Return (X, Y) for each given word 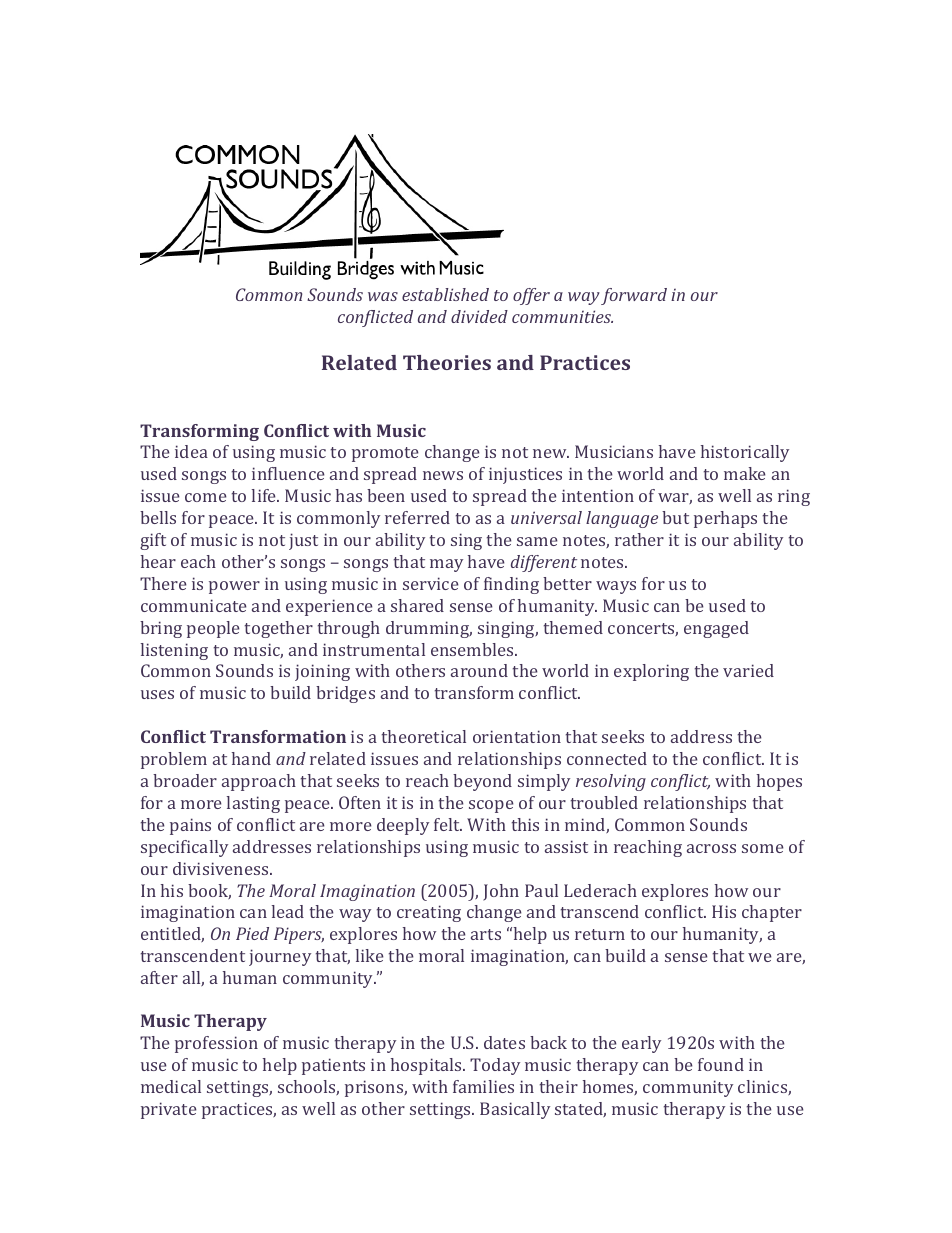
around (479, 670)
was (383, 296)
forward (634, 296)
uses (157, 694)
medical (171, 1086)
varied (748, 670)
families (483, 1086)
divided (479, 316)
